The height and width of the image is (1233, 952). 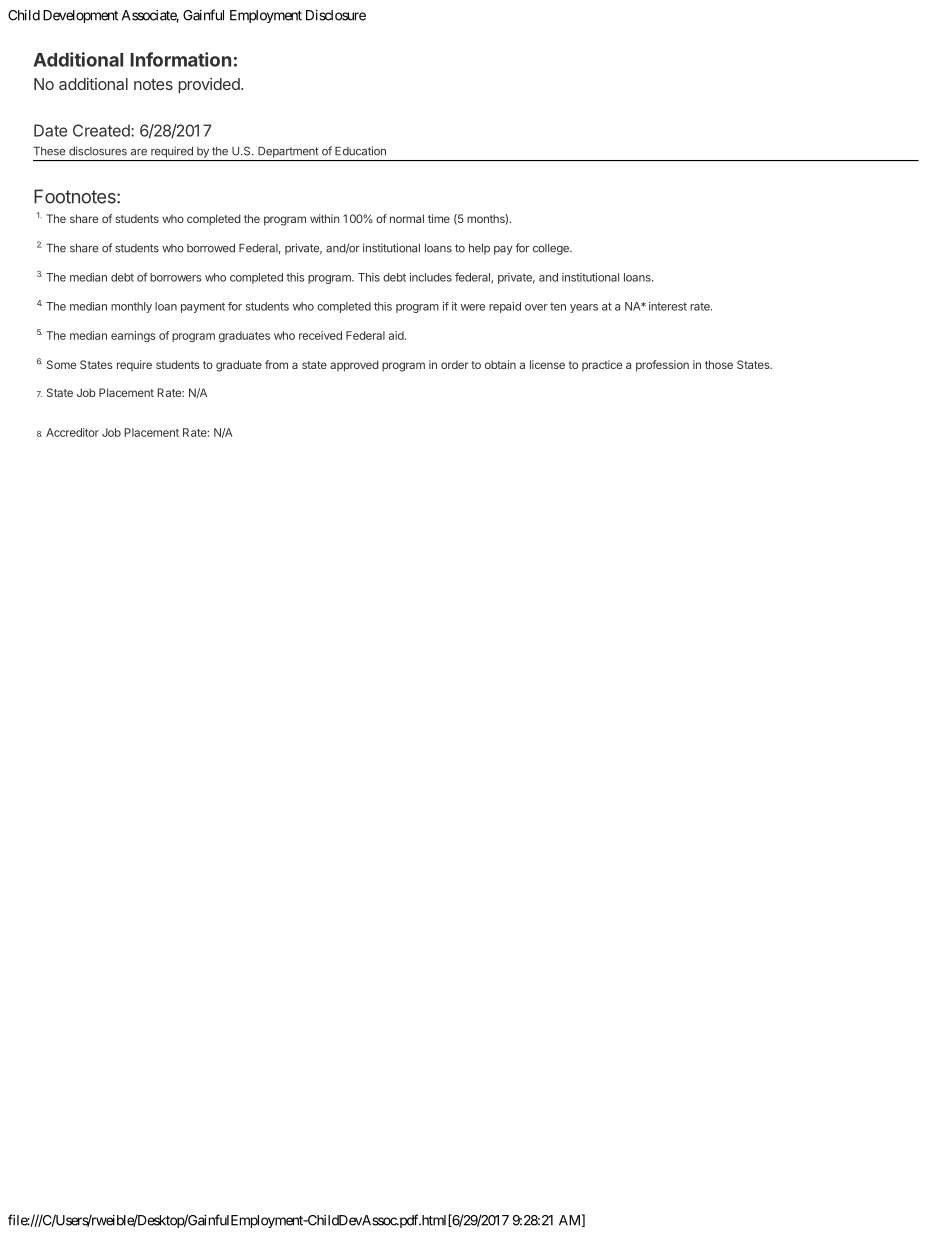 I want to click on approved, so click(x=354, y=366).
